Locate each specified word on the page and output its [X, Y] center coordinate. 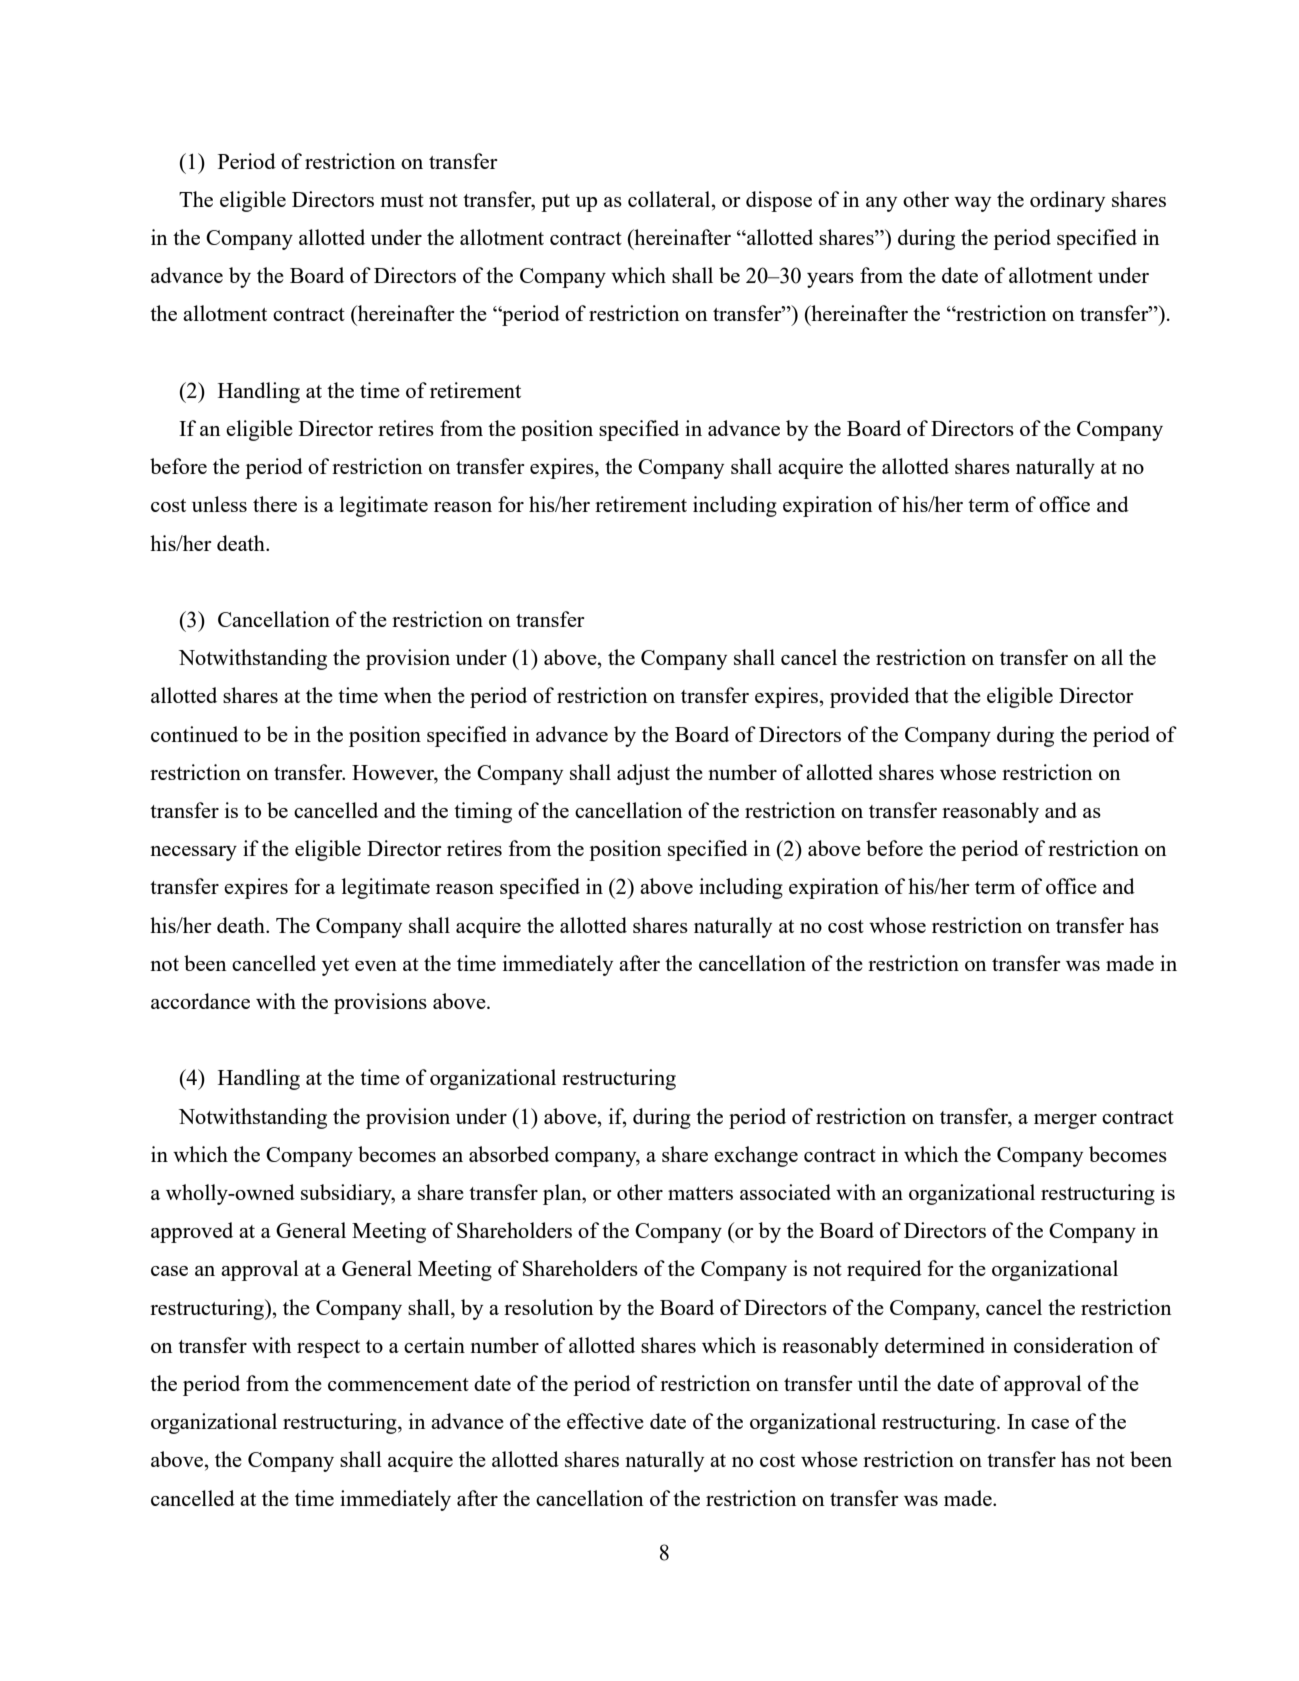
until [878, 1383]
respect [328, 1349]
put [555, 203]
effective [605, 1421]
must [402, 200]
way [972, 204]
